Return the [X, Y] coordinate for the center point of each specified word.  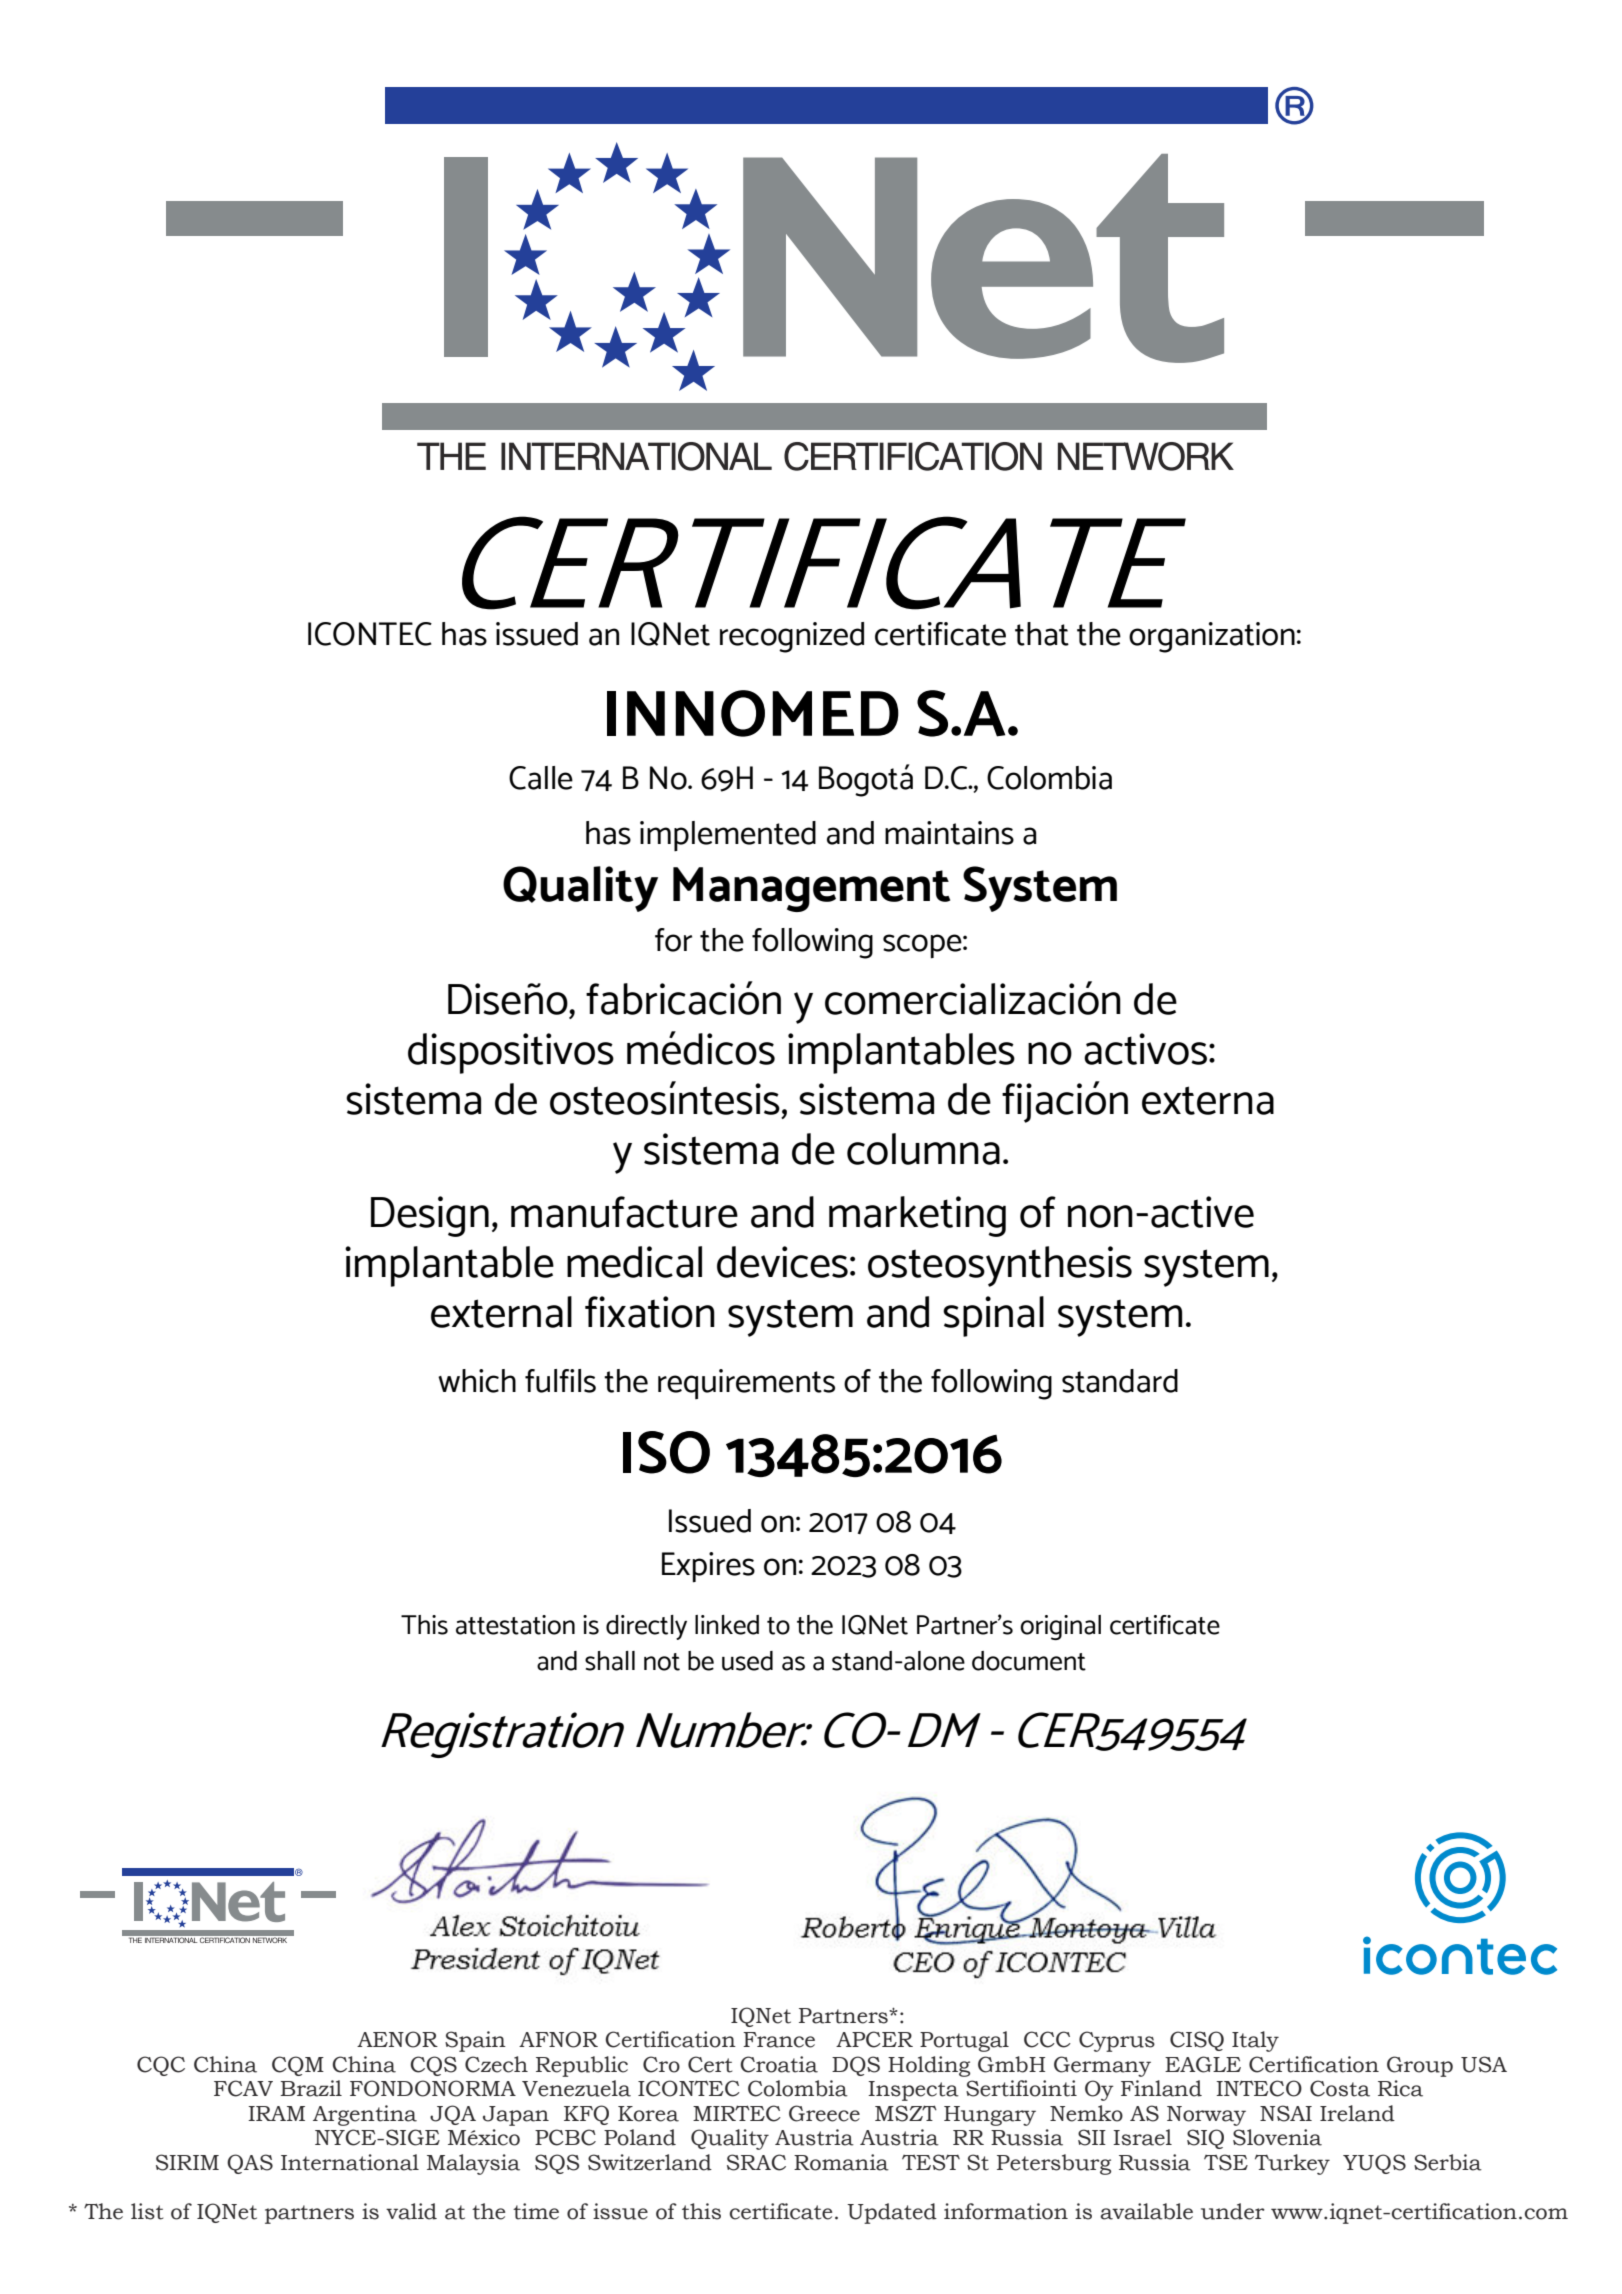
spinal [993, 1316]
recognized [792, 637]
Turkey [1292, 2164]
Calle [541, 778]
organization [1212, 637]
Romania [841, 2162]
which [477, 1381]
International [350, 2162]
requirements [746, 1384]
